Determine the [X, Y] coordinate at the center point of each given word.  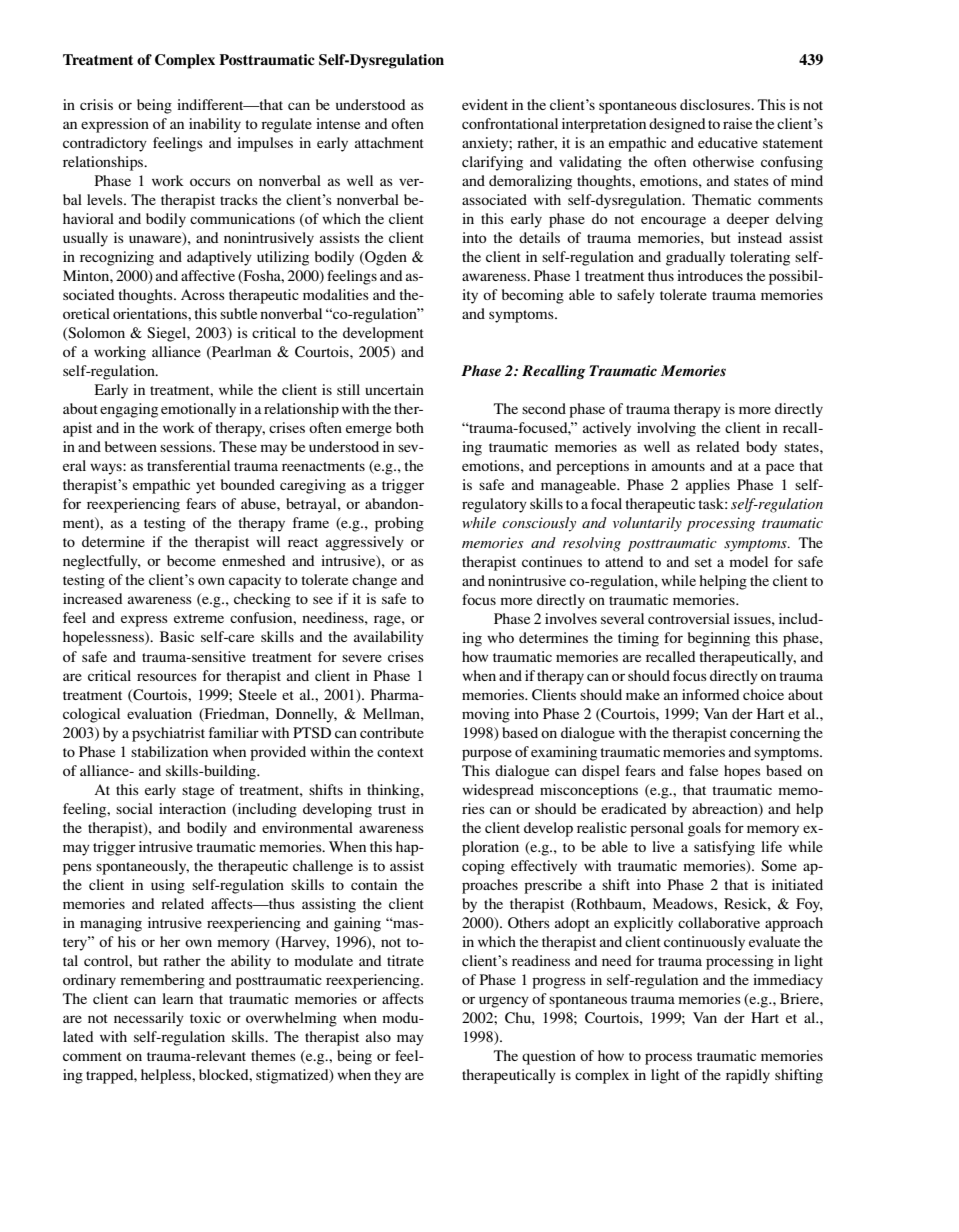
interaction [192, 808]
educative [728, 142]
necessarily [149, 1019]
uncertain [394, 389]
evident [485, 104]
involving [666, 429]
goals [704, 829]
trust [392, 809]
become [191, 560]
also [378, 1036]
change [374, 581]
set [703, 562]
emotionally [198, 410]
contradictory [105, 144]
